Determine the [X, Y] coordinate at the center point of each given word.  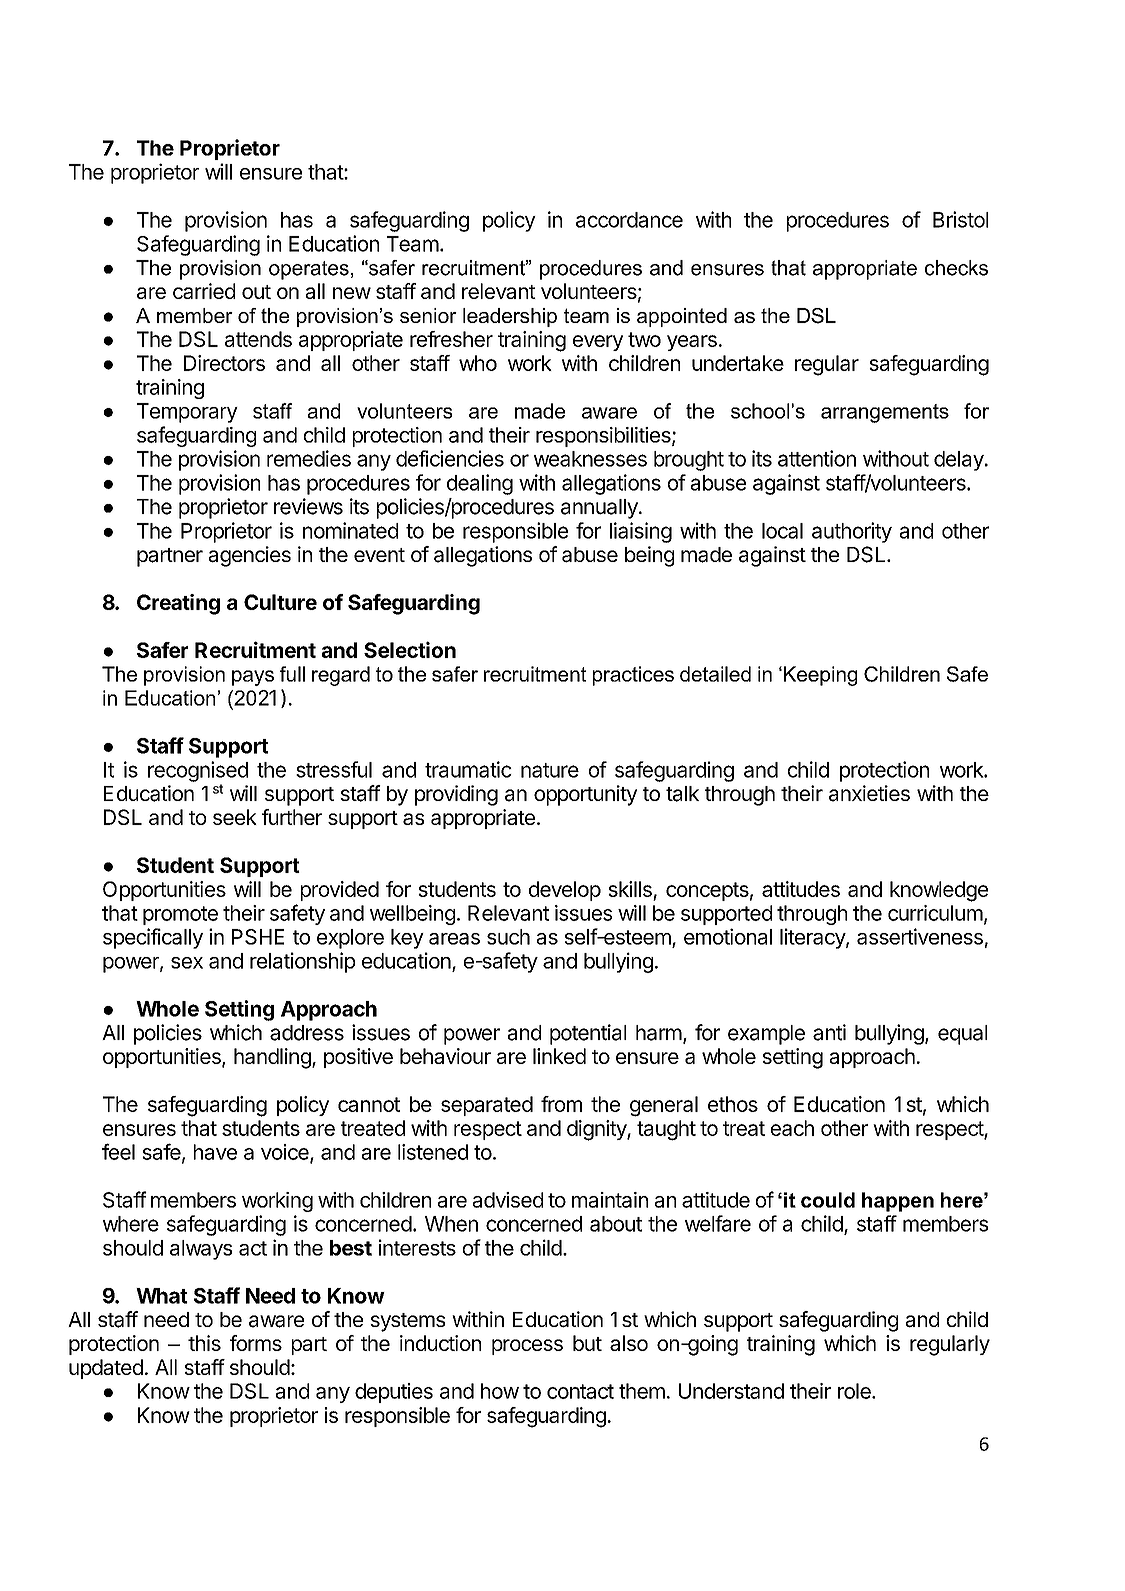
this [204, 1343]
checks [956, 268]
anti [829, 1032]
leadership [510, 317]
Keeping [819, 676]
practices [633, 676]
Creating [178, 604]
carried [204, 291]
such [508, 937]
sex [187, 963]
